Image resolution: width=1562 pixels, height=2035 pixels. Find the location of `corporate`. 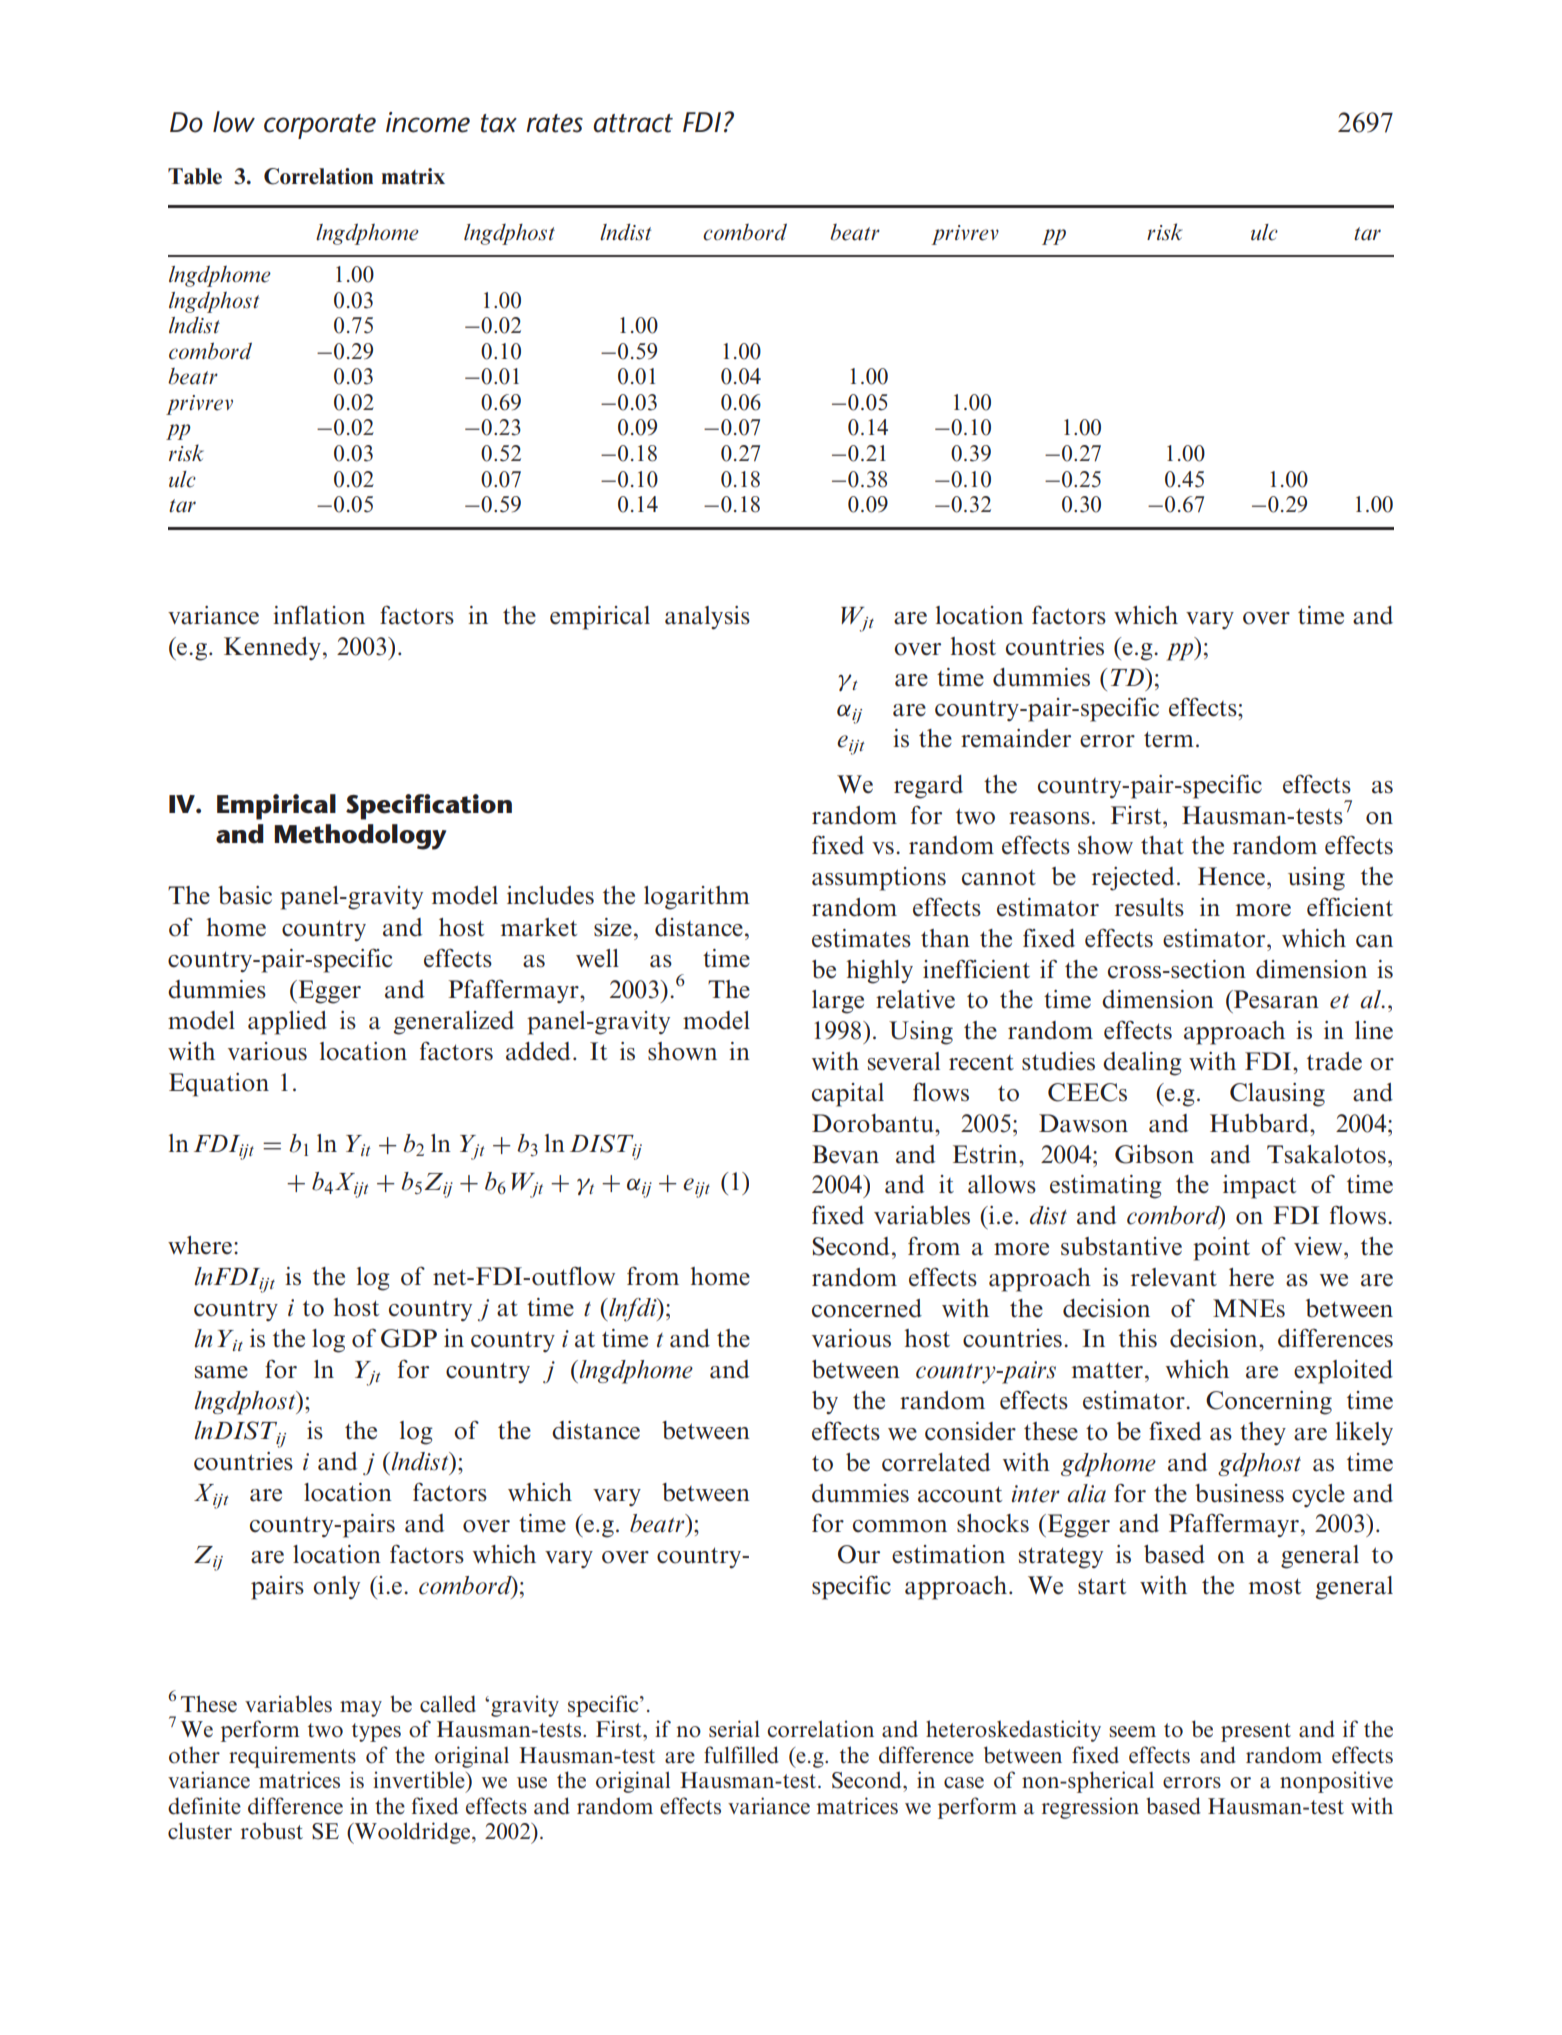

corporate is located at coordinates (320, 126).
